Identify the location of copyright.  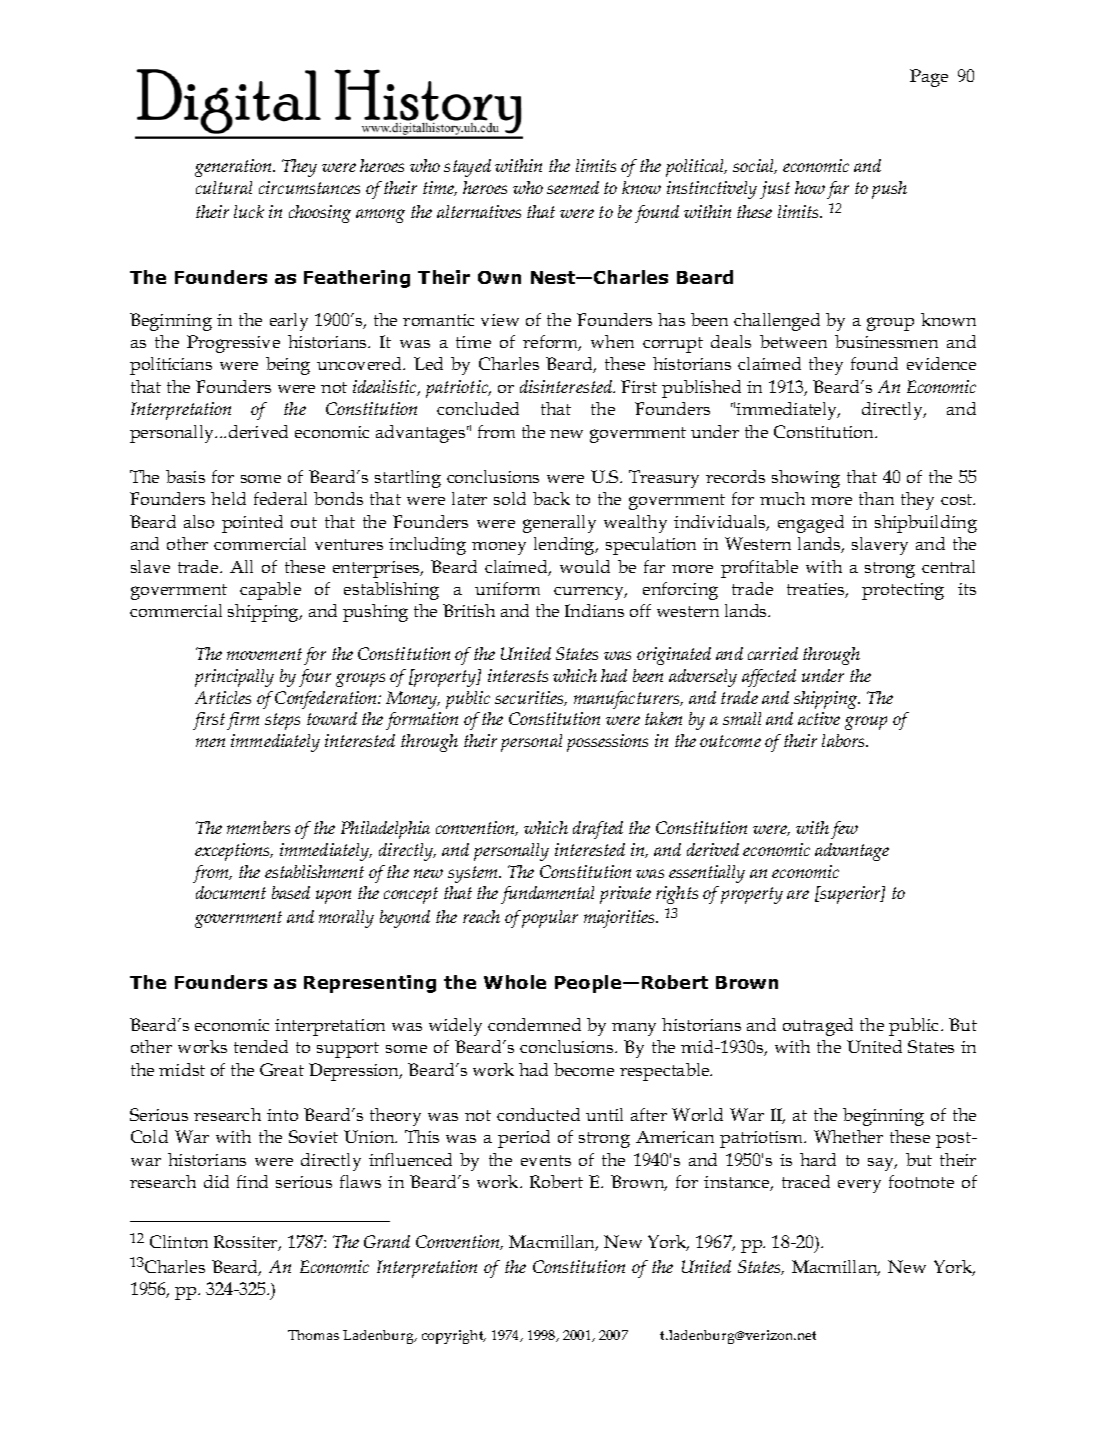
(454, 1337).
